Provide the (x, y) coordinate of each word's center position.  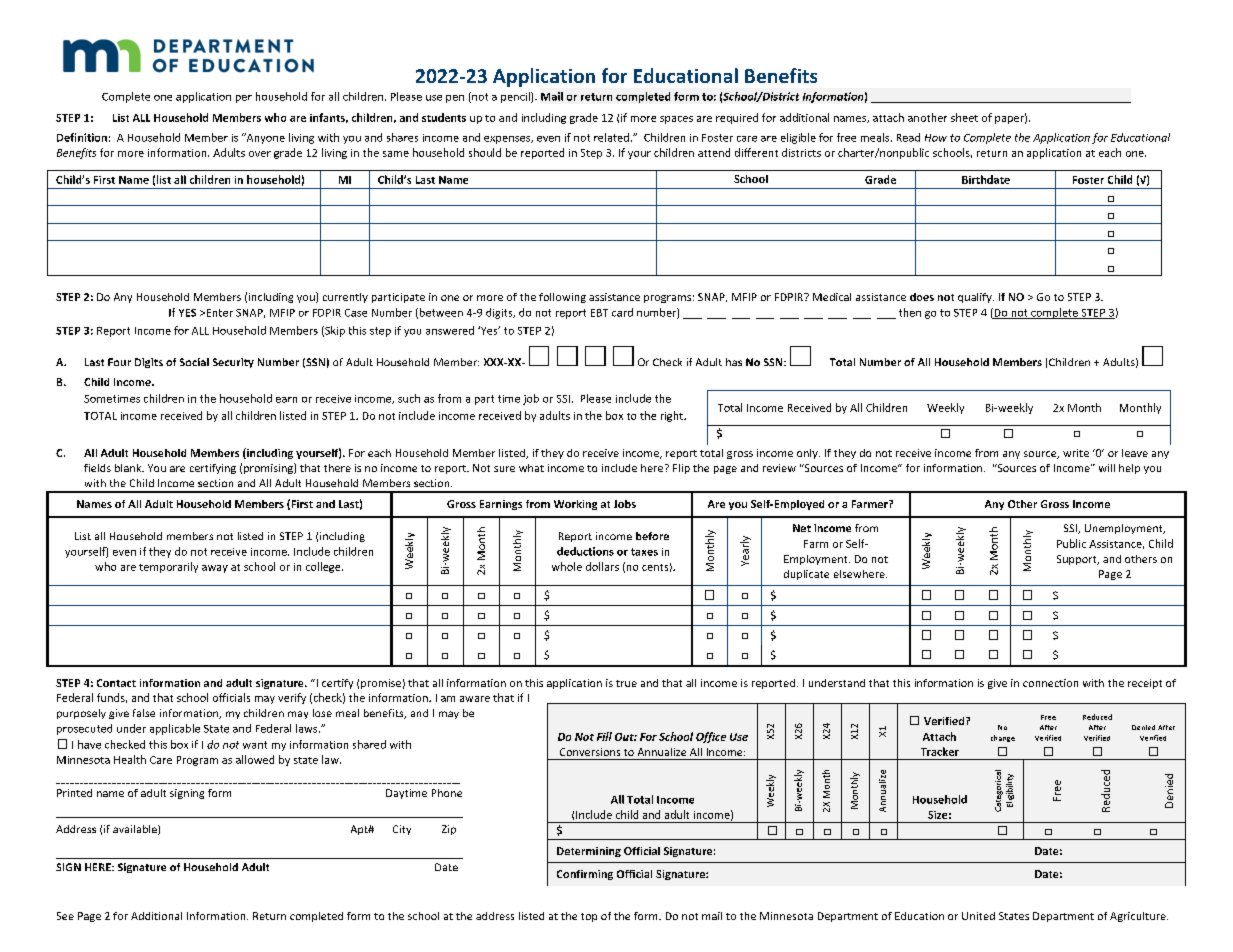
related (611, 137)
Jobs (625, 504)
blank (129, 468)
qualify (976, 298)
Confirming (585, 875)
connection (1050, 683)
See (65, 916)
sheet (964, 117)
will (1107, 468)
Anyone (264, 138)
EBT (599, 313)
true (626, 683)
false (144, 713)
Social (194, 362)
